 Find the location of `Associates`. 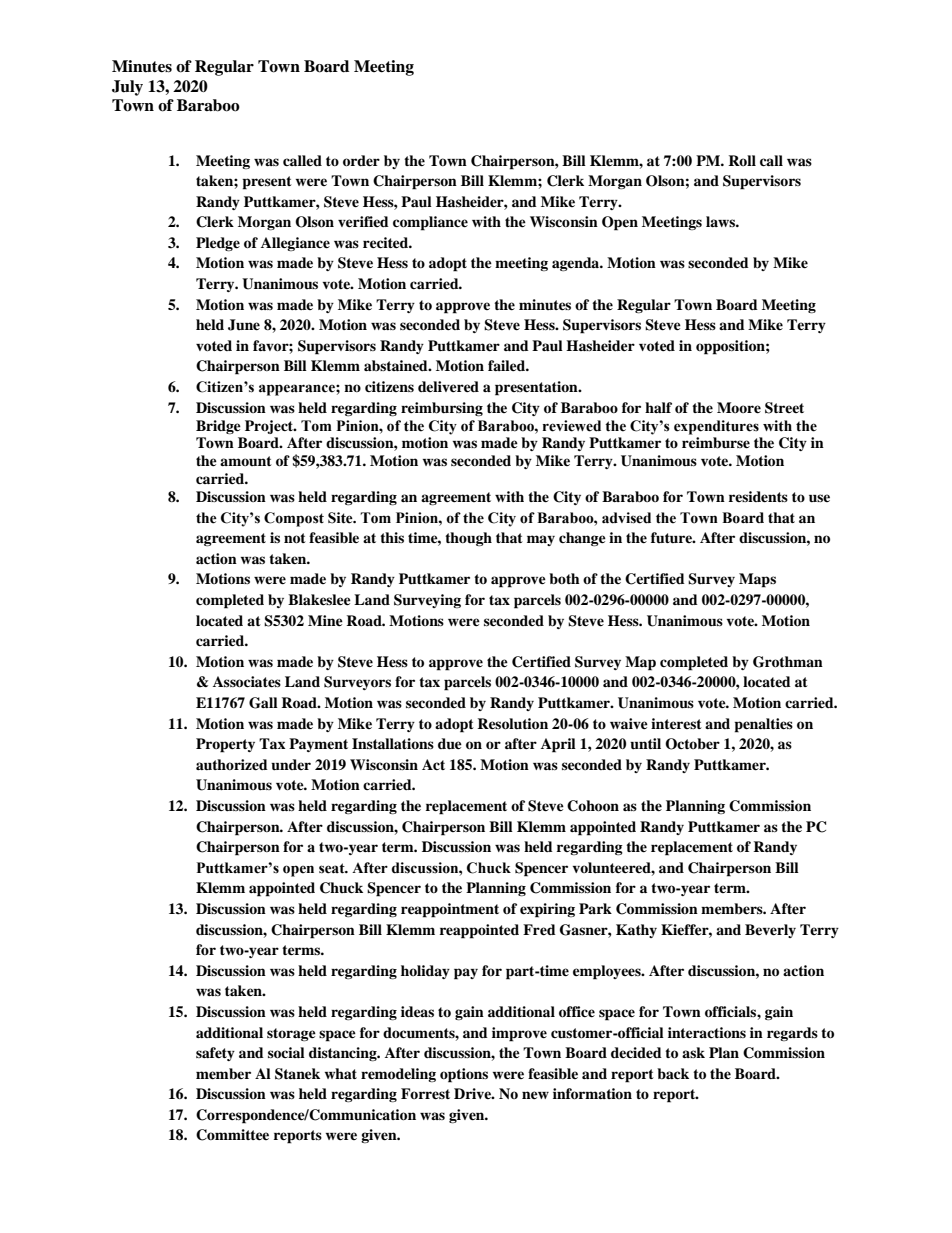

Associates is located at coordinates (247, 682).
